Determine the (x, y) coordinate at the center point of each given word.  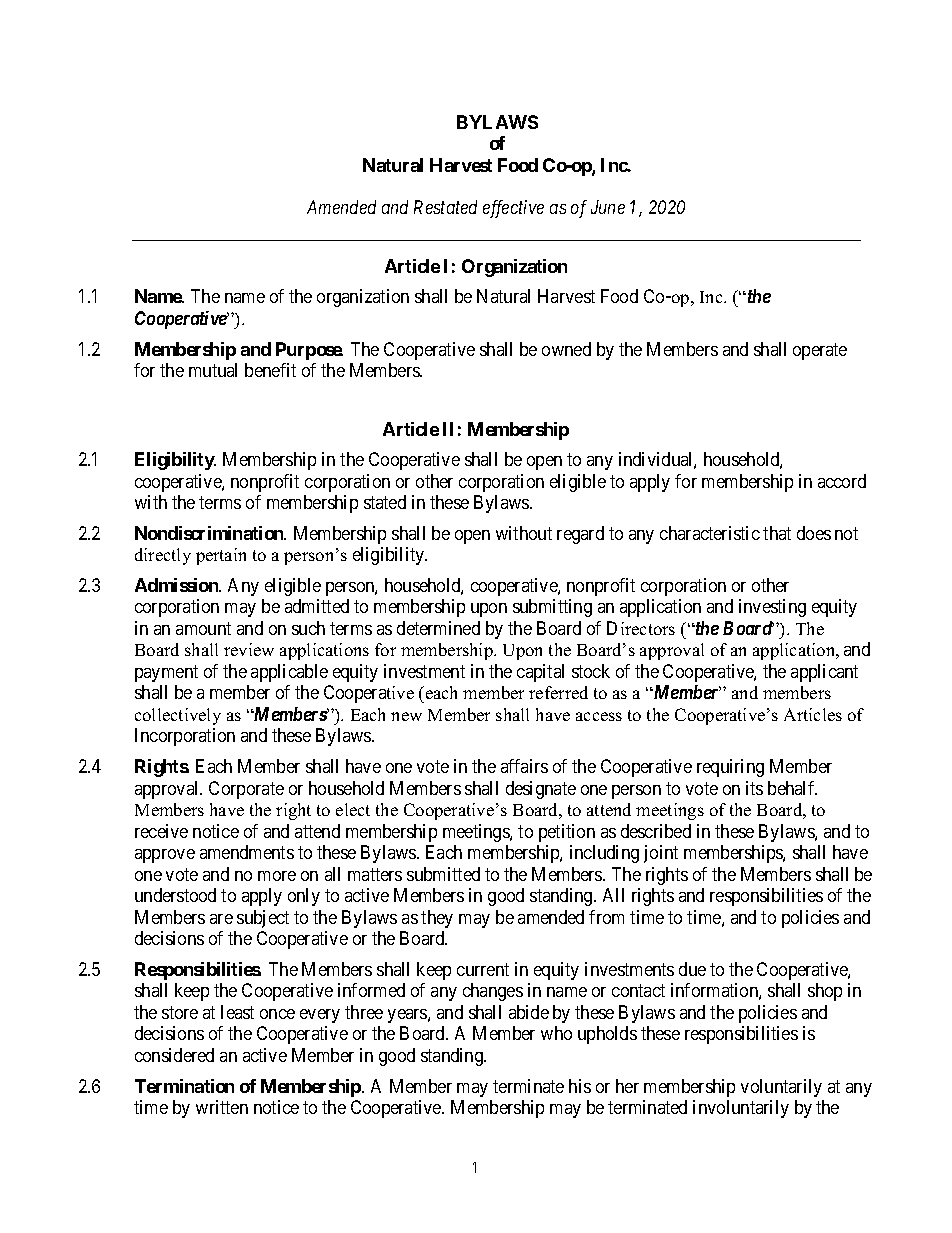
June (608, 207)
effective (513, 209)
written (222, 1107)
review (249, 649)
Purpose (309, 351)
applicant (824, 673)
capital (540, 673)
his (580, 1086)
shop (825, 992)
